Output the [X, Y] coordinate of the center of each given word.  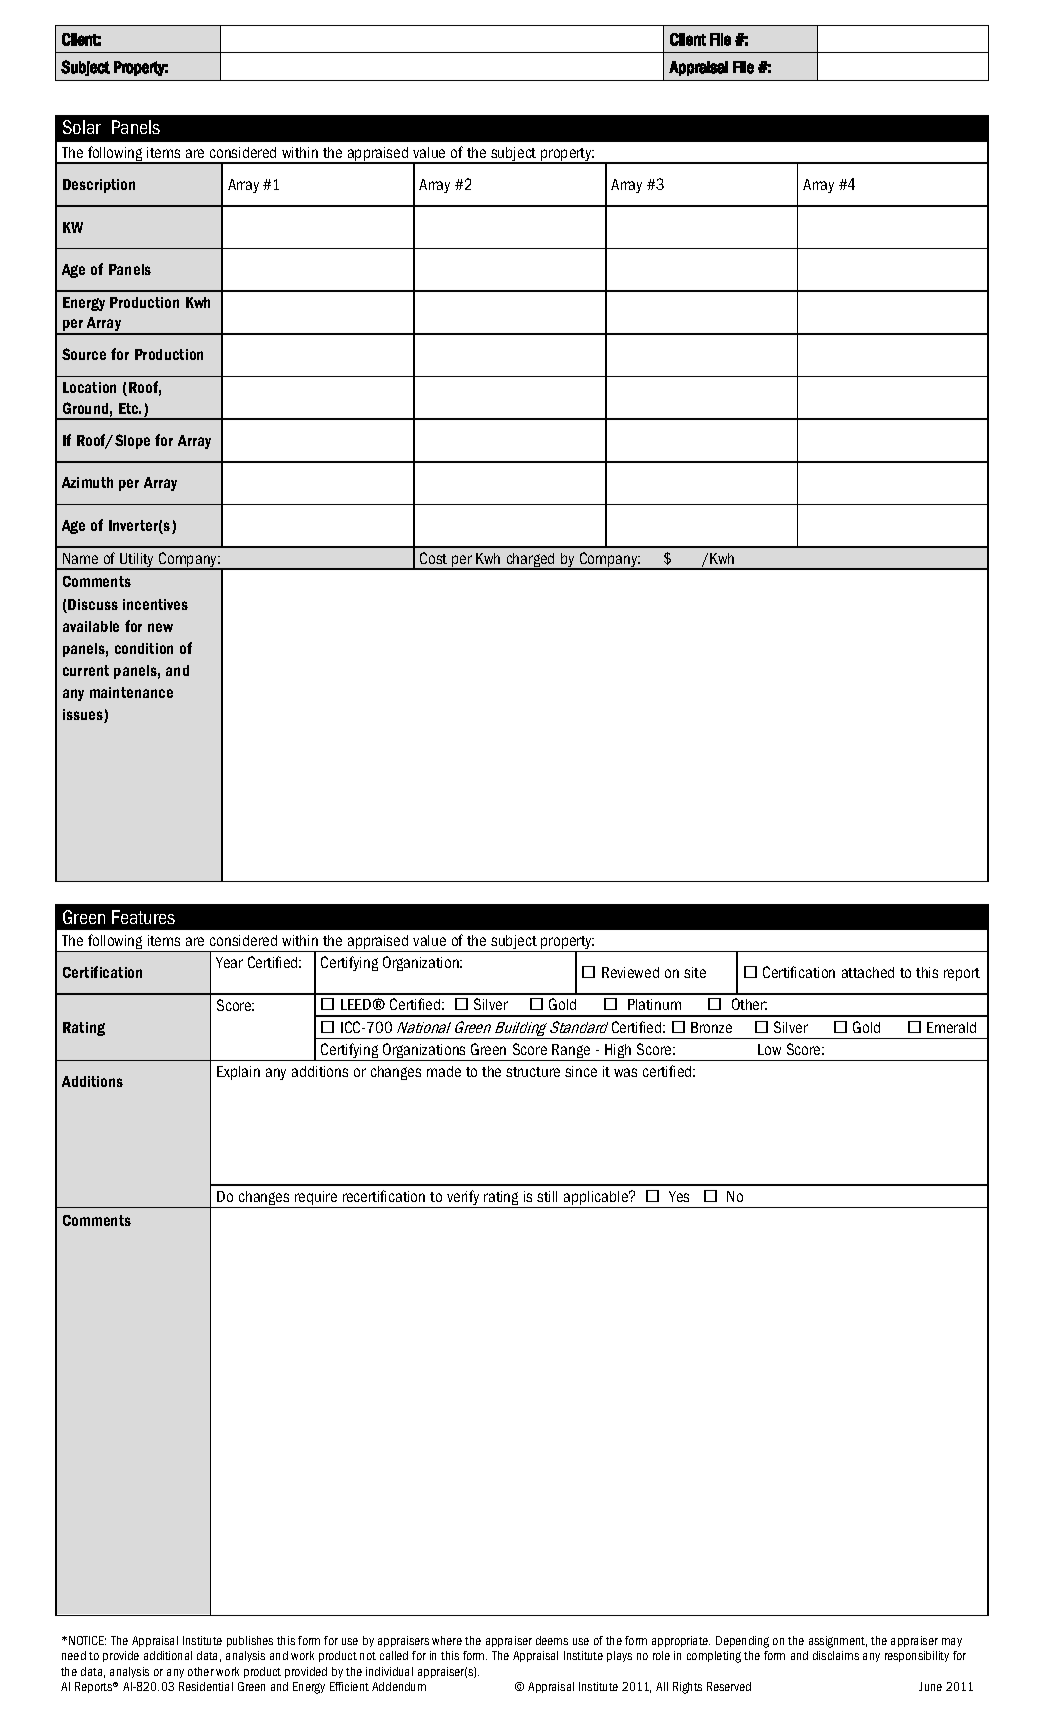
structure [533, 1072]
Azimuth [87, 482]
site [695, 972]
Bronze [711, 1027]
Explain [238, 1073]
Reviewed [630, 972]
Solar [82, 127]
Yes [679, 1196]
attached [868, 972]
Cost [433, 558]
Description [99, 186]
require [316, 1199]
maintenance [131, 692]
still [547, 1196]
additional [168, 1655]
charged [530, 561]
